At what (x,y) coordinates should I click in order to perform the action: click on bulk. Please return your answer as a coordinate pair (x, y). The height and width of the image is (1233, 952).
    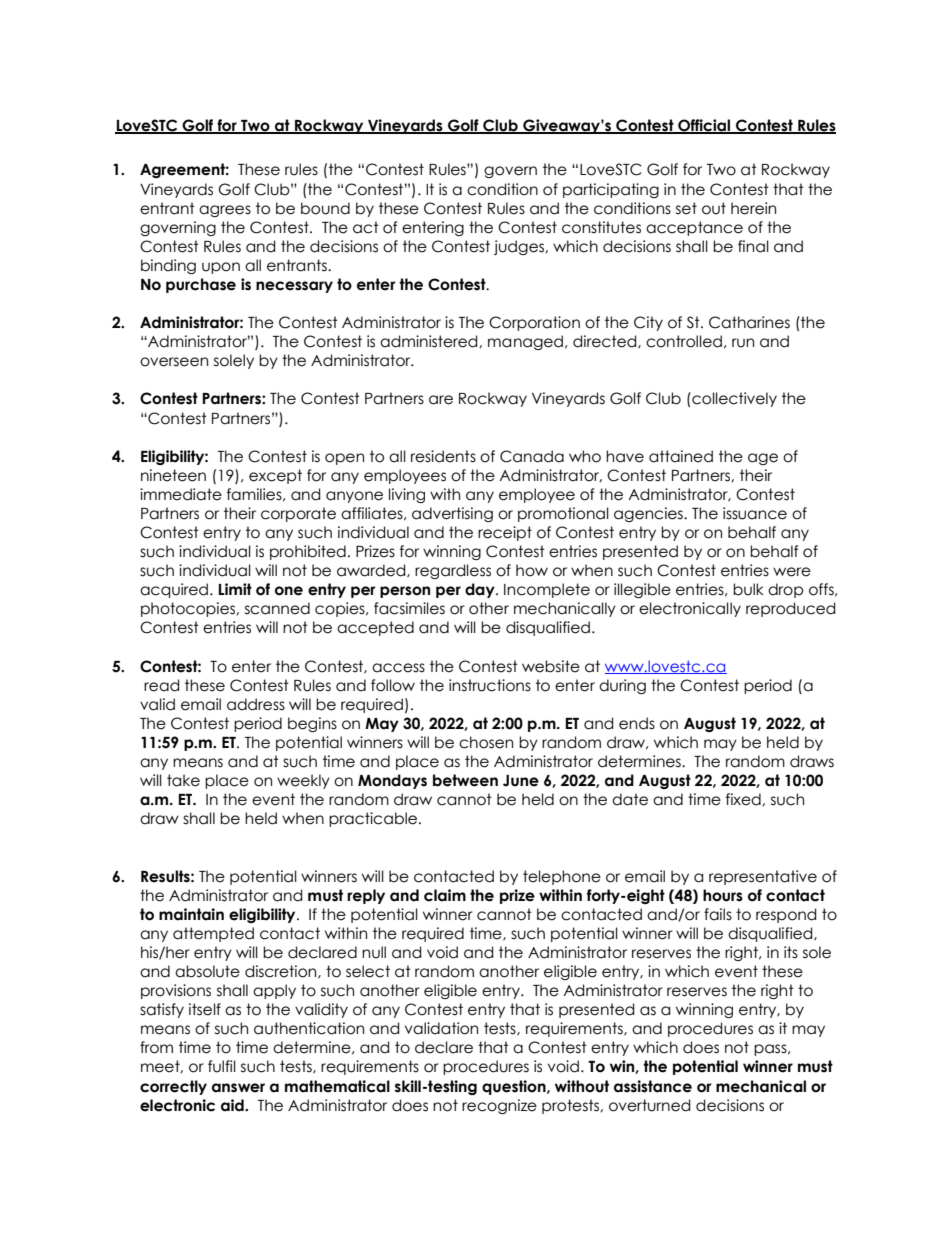
    Looking at the image, I should click on (748, 589).
